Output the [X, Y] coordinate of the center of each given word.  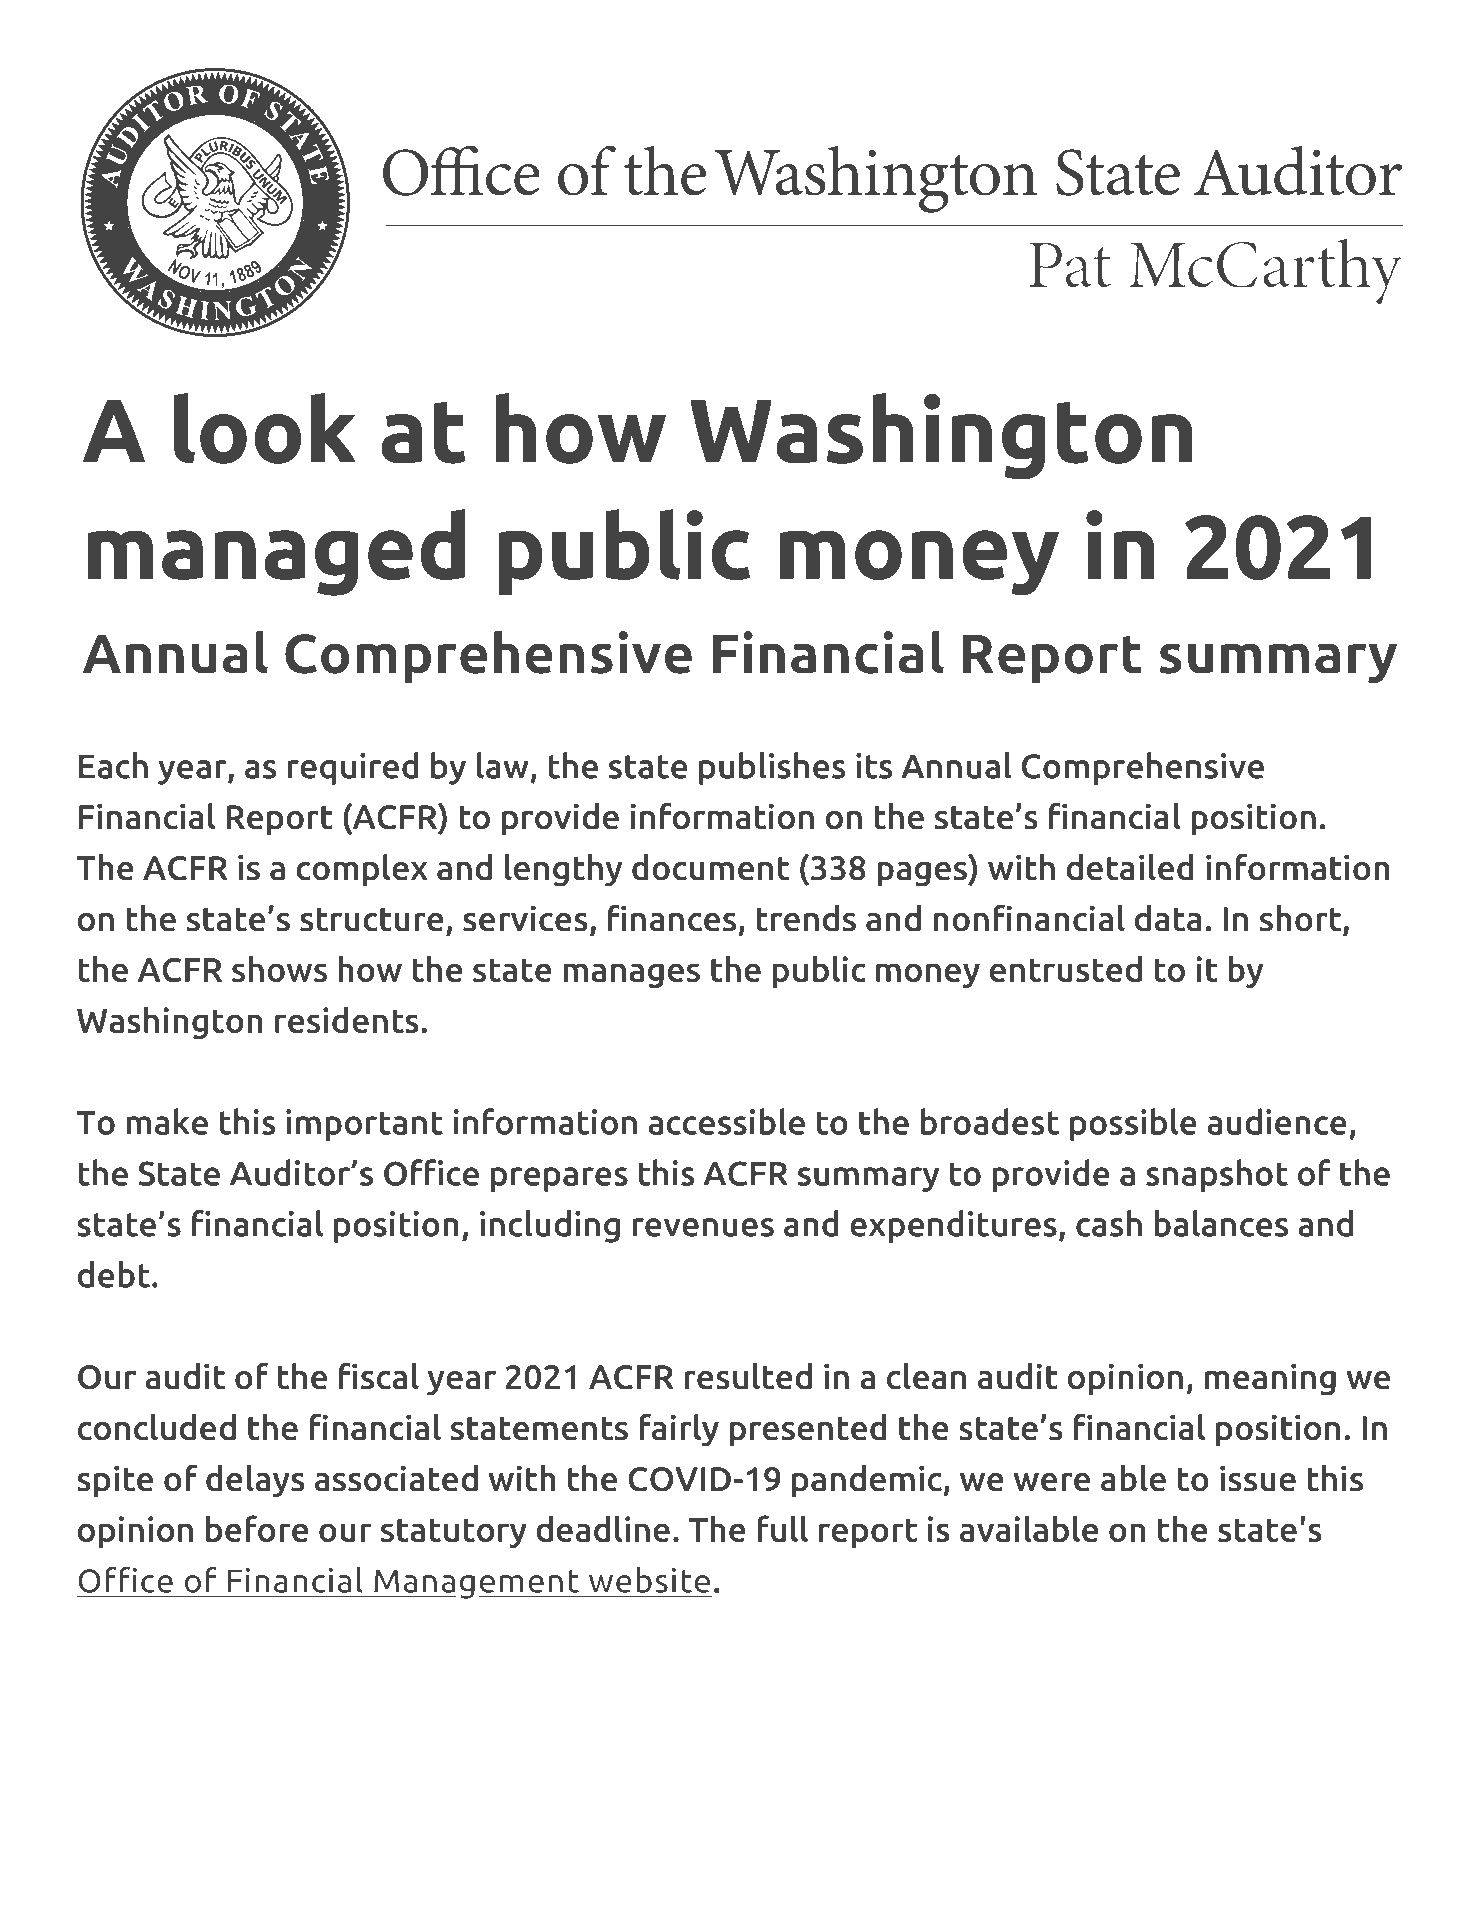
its [874, 766]
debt [114, 1274]
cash [1109, 1223]
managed [276, 552]
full [782, 1528]
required [353, 768]
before [257, 1528]
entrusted [1066, 968]
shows [279, 968]
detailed [1130, 867]
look [265, 428]
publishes [772, 768]
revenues [703, 1227]
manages [631, 975]
